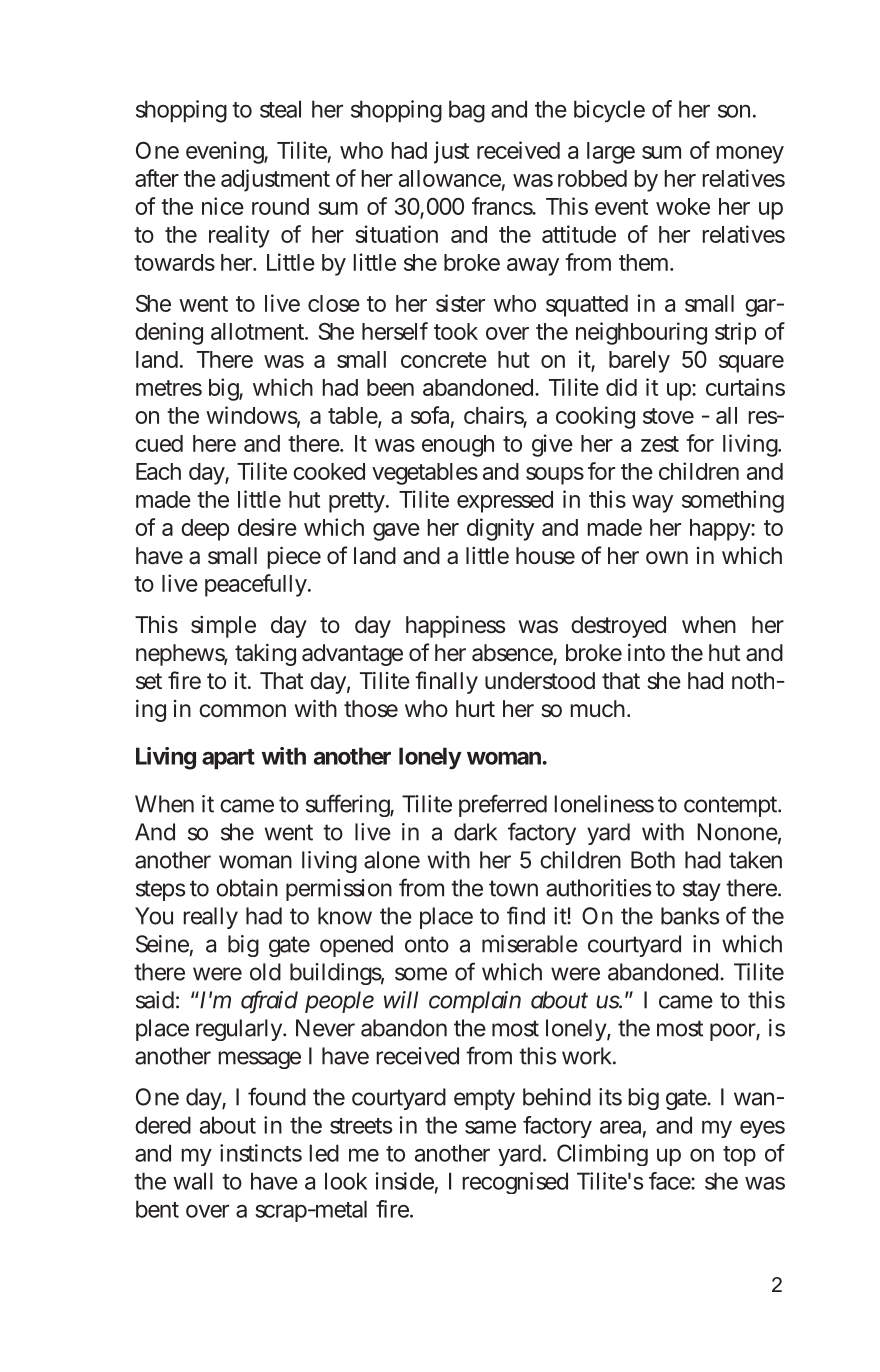 The image size is (880, 1372). What do you see at coordinates (515, 1183) in the image?
I see `recognised` at bounding box center [515, 1183].
